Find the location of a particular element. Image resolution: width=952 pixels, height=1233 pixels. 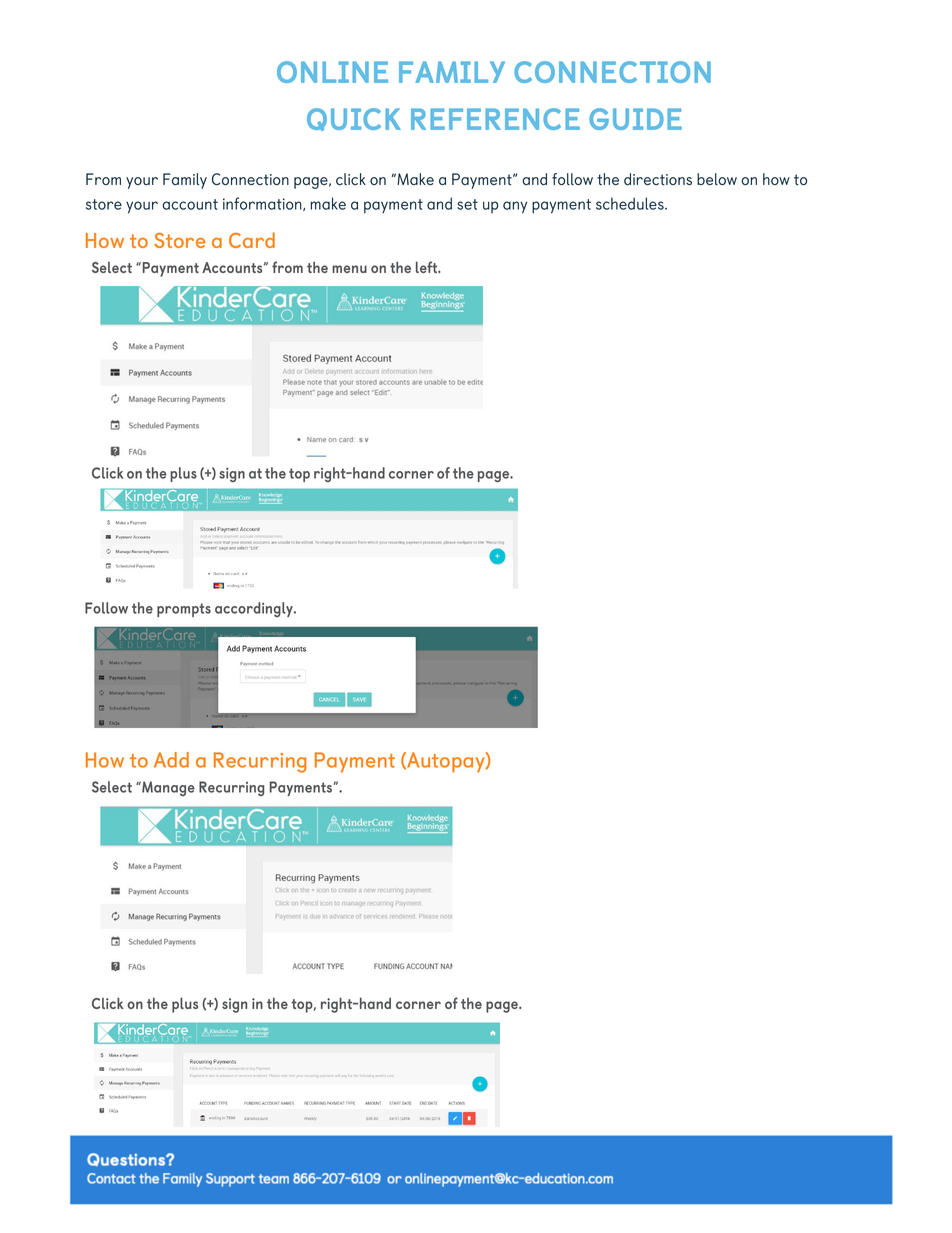

schedules is located at coordinates (631, 203).
